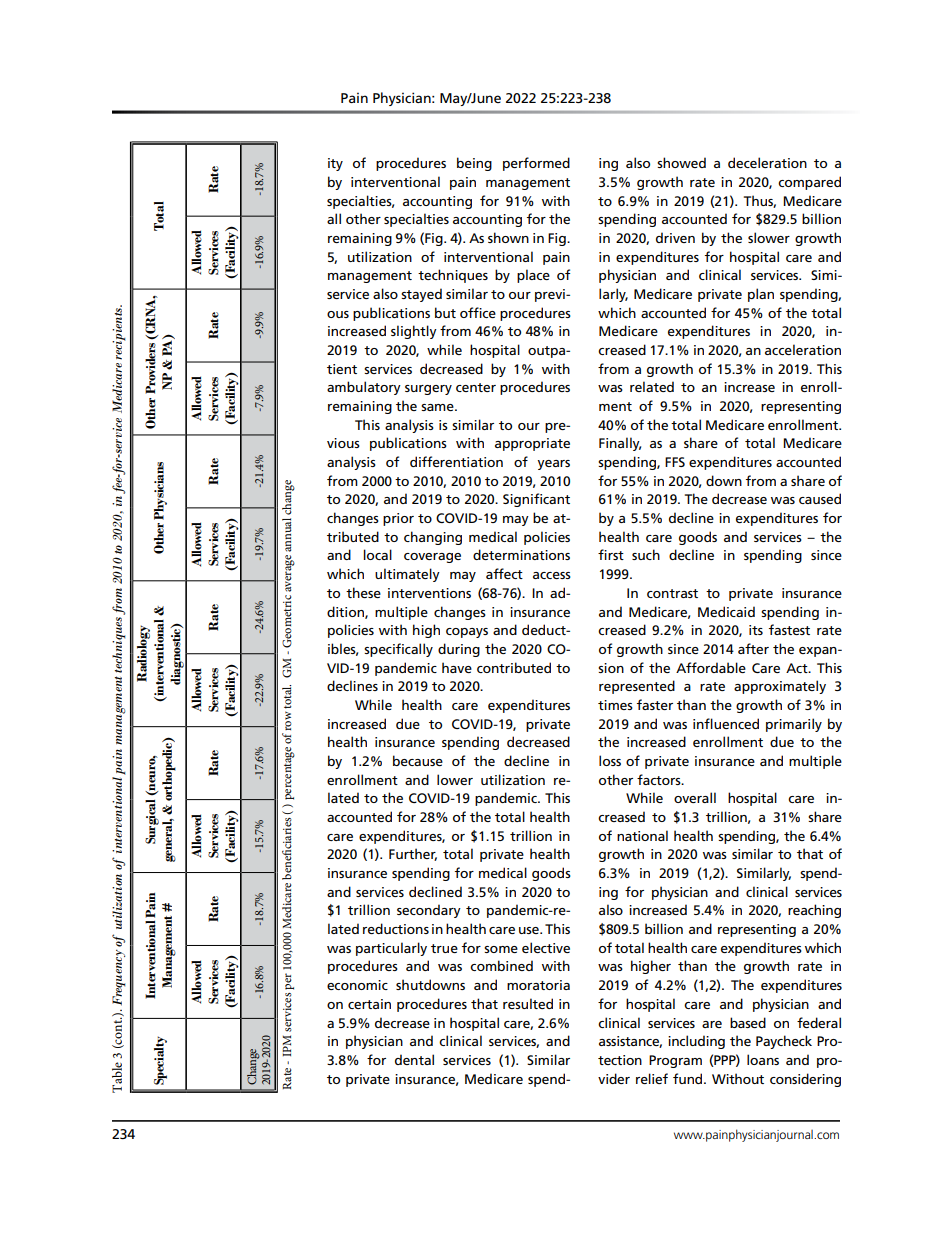  What do you see at coordinates (414, 1059) in the screenshot?
I see `dental` at bounding box center [414, 1059].
